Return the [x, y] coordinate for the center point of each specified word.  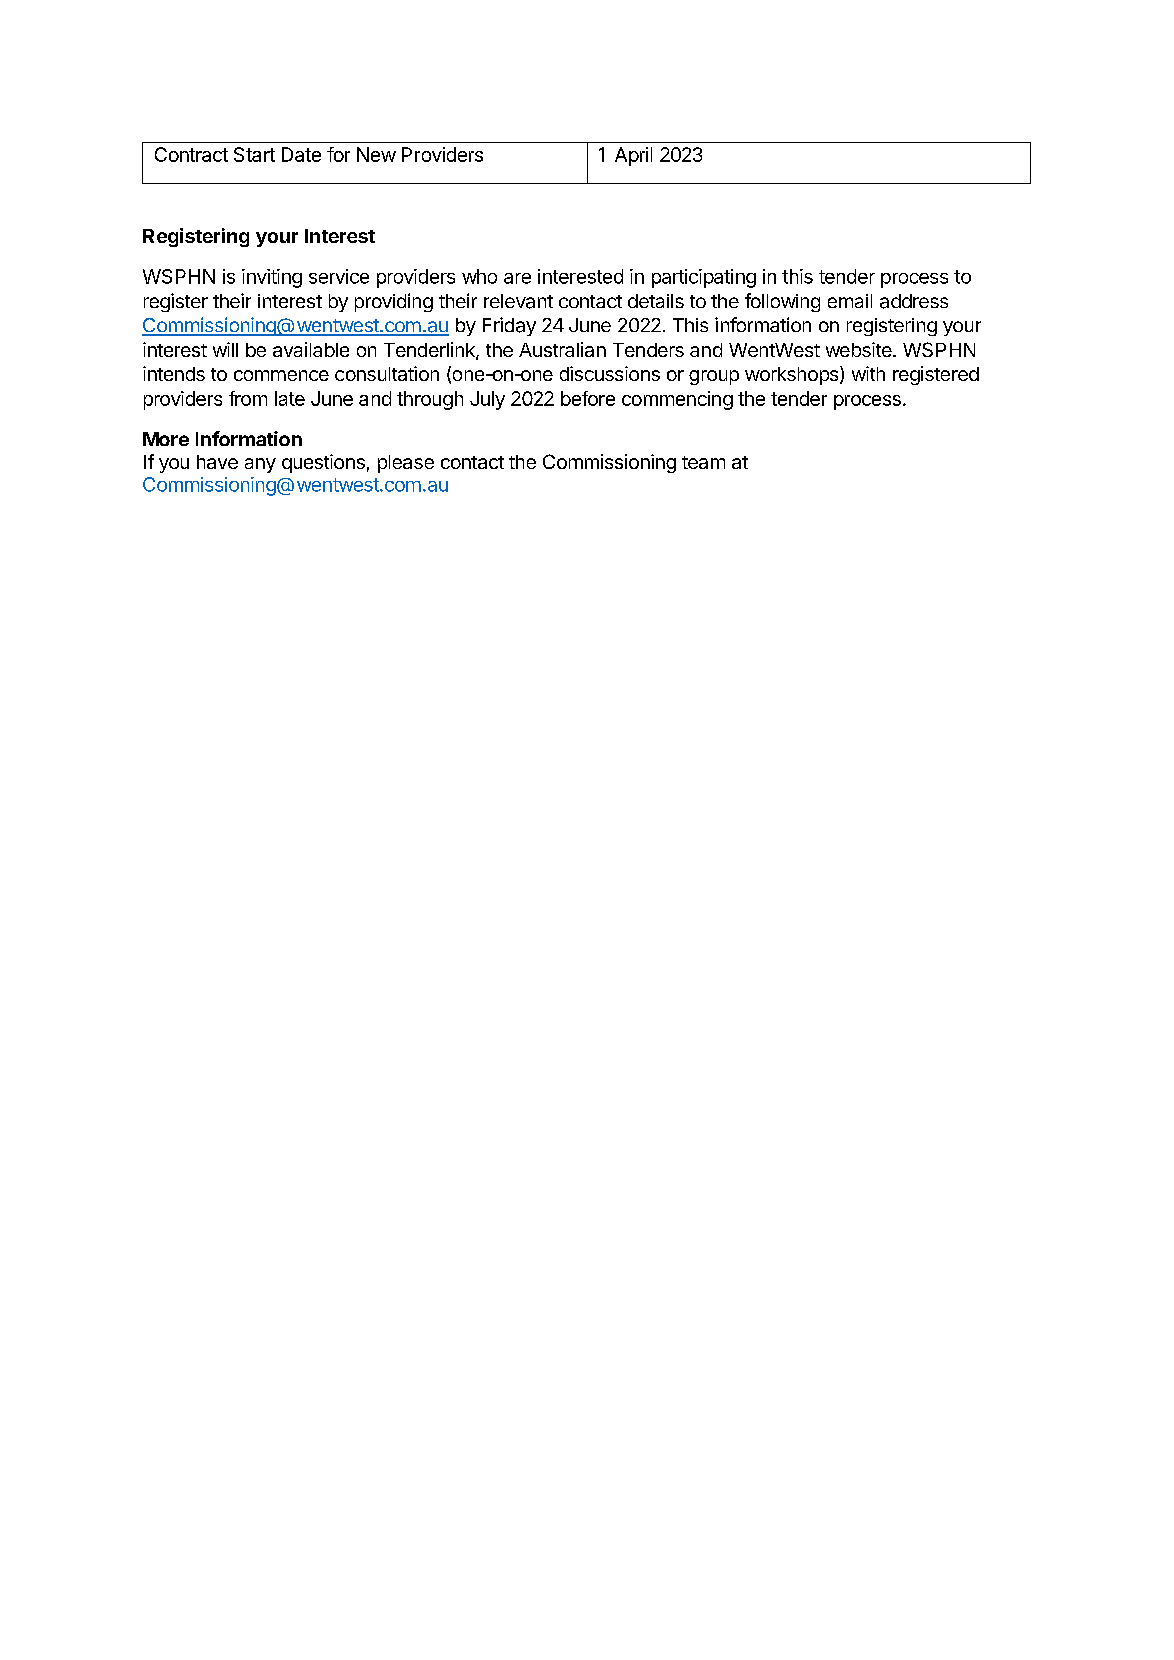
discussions [610, 373]
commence [281, 375]
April [633, 156]
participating [704, 278]
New [376, 154]
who [479, 276]
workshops [793, 375]
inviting [272, 278]
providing [394, 302]
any [260, 465]
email [850, 301]
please [406, 464]
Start [254, 154]
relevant [518, 301]
